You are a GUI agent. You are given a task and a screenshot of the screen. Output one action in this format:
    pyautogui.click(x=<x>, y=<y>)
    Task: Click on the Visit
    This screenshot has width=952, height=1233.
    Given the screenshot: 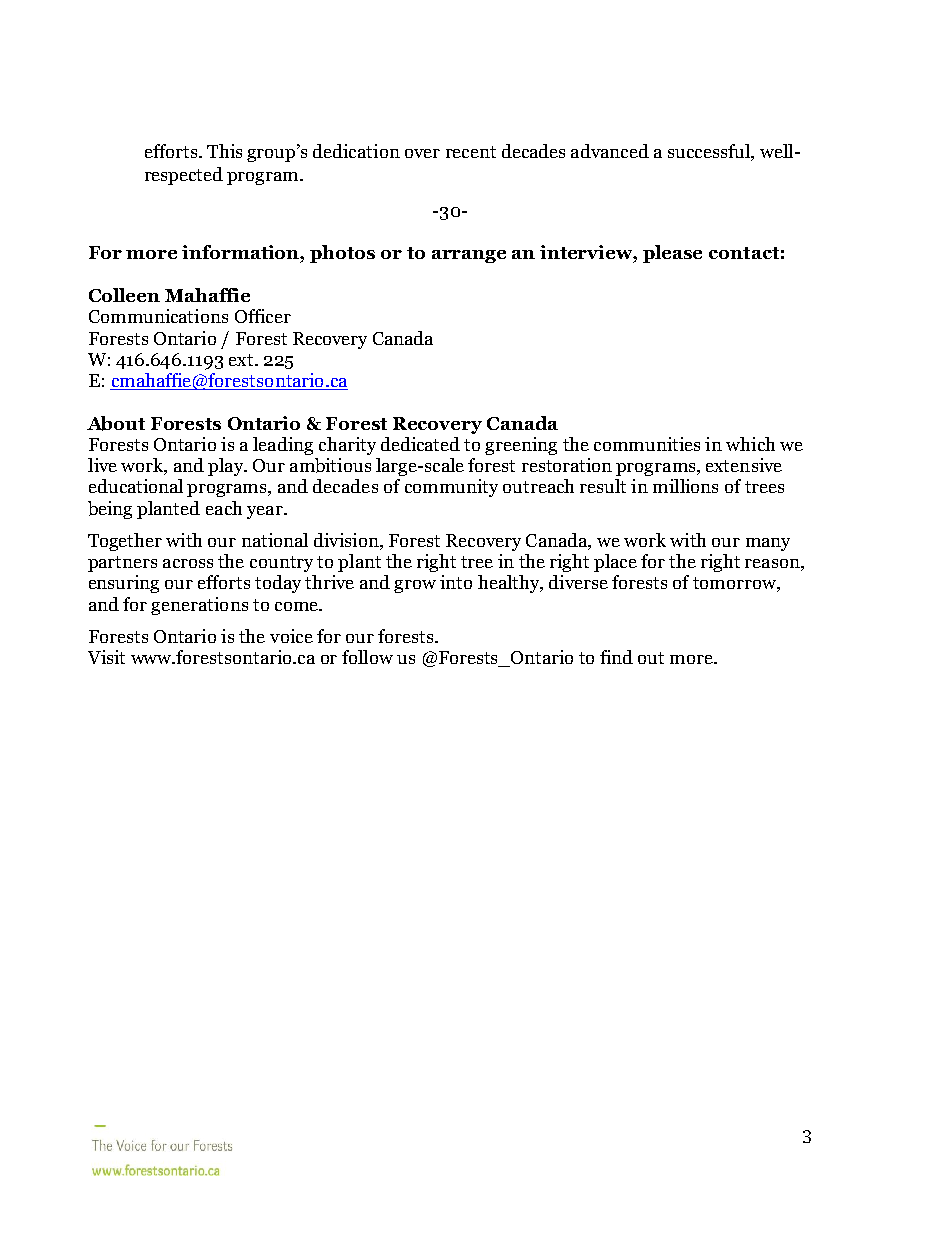 What is the action you would take?
    pyautogui.click(x=106, y=657)
